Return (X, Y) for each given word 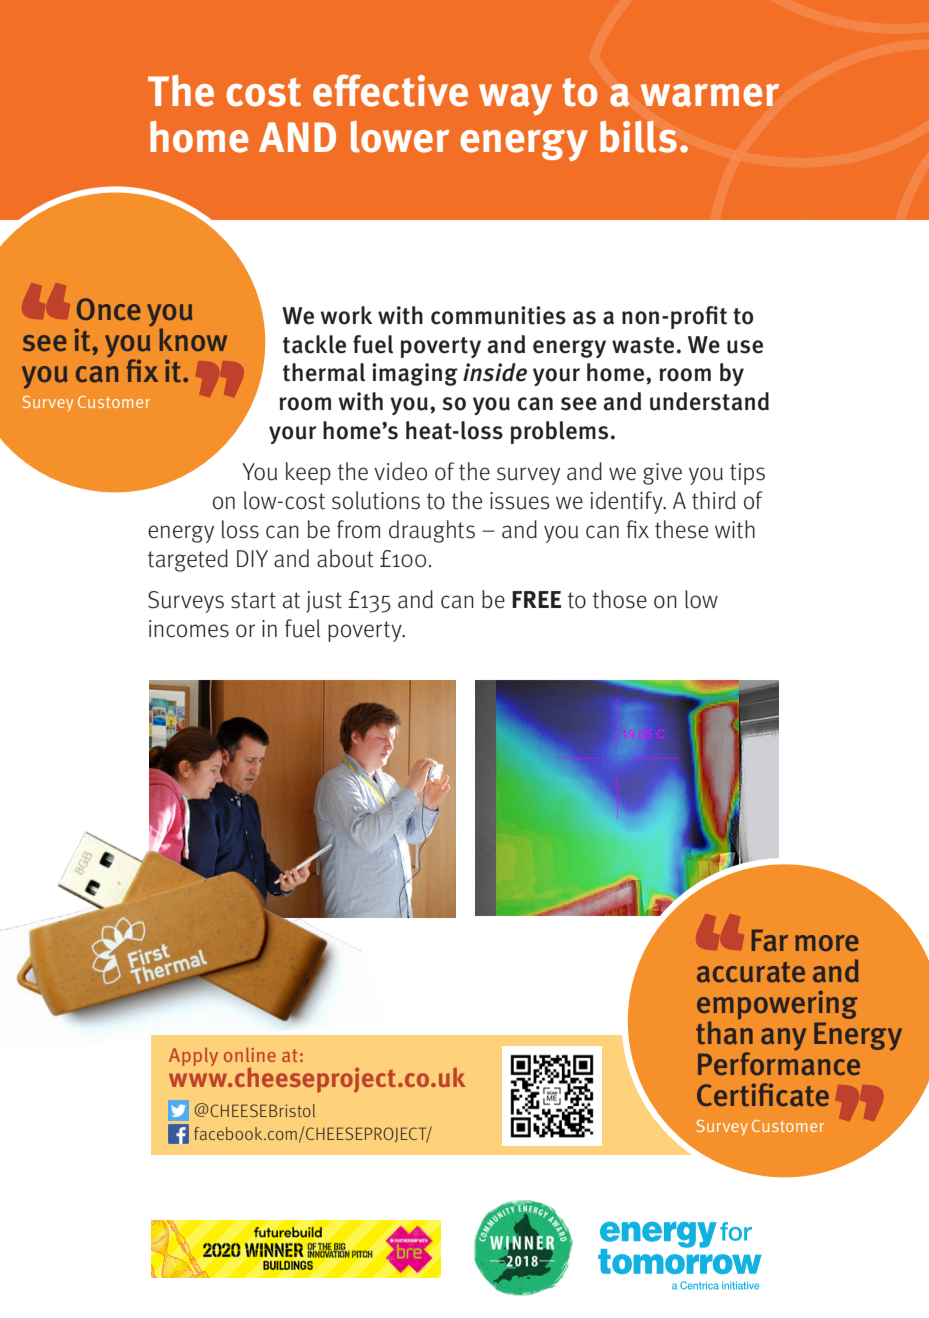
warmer (710, 95)
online (250, 1055)
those (620, 599)
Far (770, 940)
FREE (536, 599)
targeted (188, 560)
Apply (193, 1057)
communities (498, 315)
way (515, 99)
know (193, 339)
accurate (751, 972)
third (714, 500)
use (745, 347)
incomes (189, 629)
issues (520, 501)
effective (390, 90)
